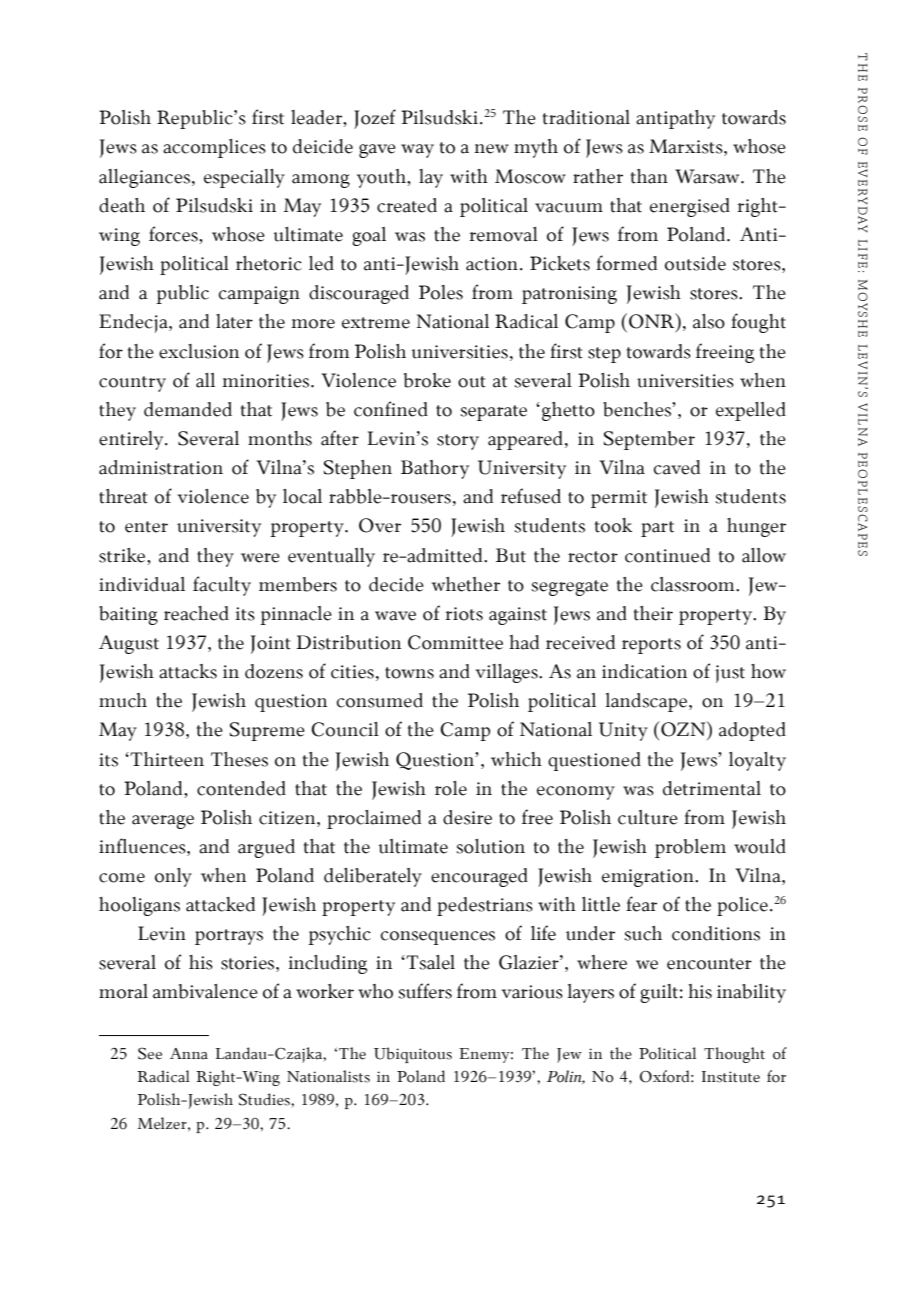 The width and height of the screenshot is (924, 1294). I want to click on Anna, so click(189, 1054).
